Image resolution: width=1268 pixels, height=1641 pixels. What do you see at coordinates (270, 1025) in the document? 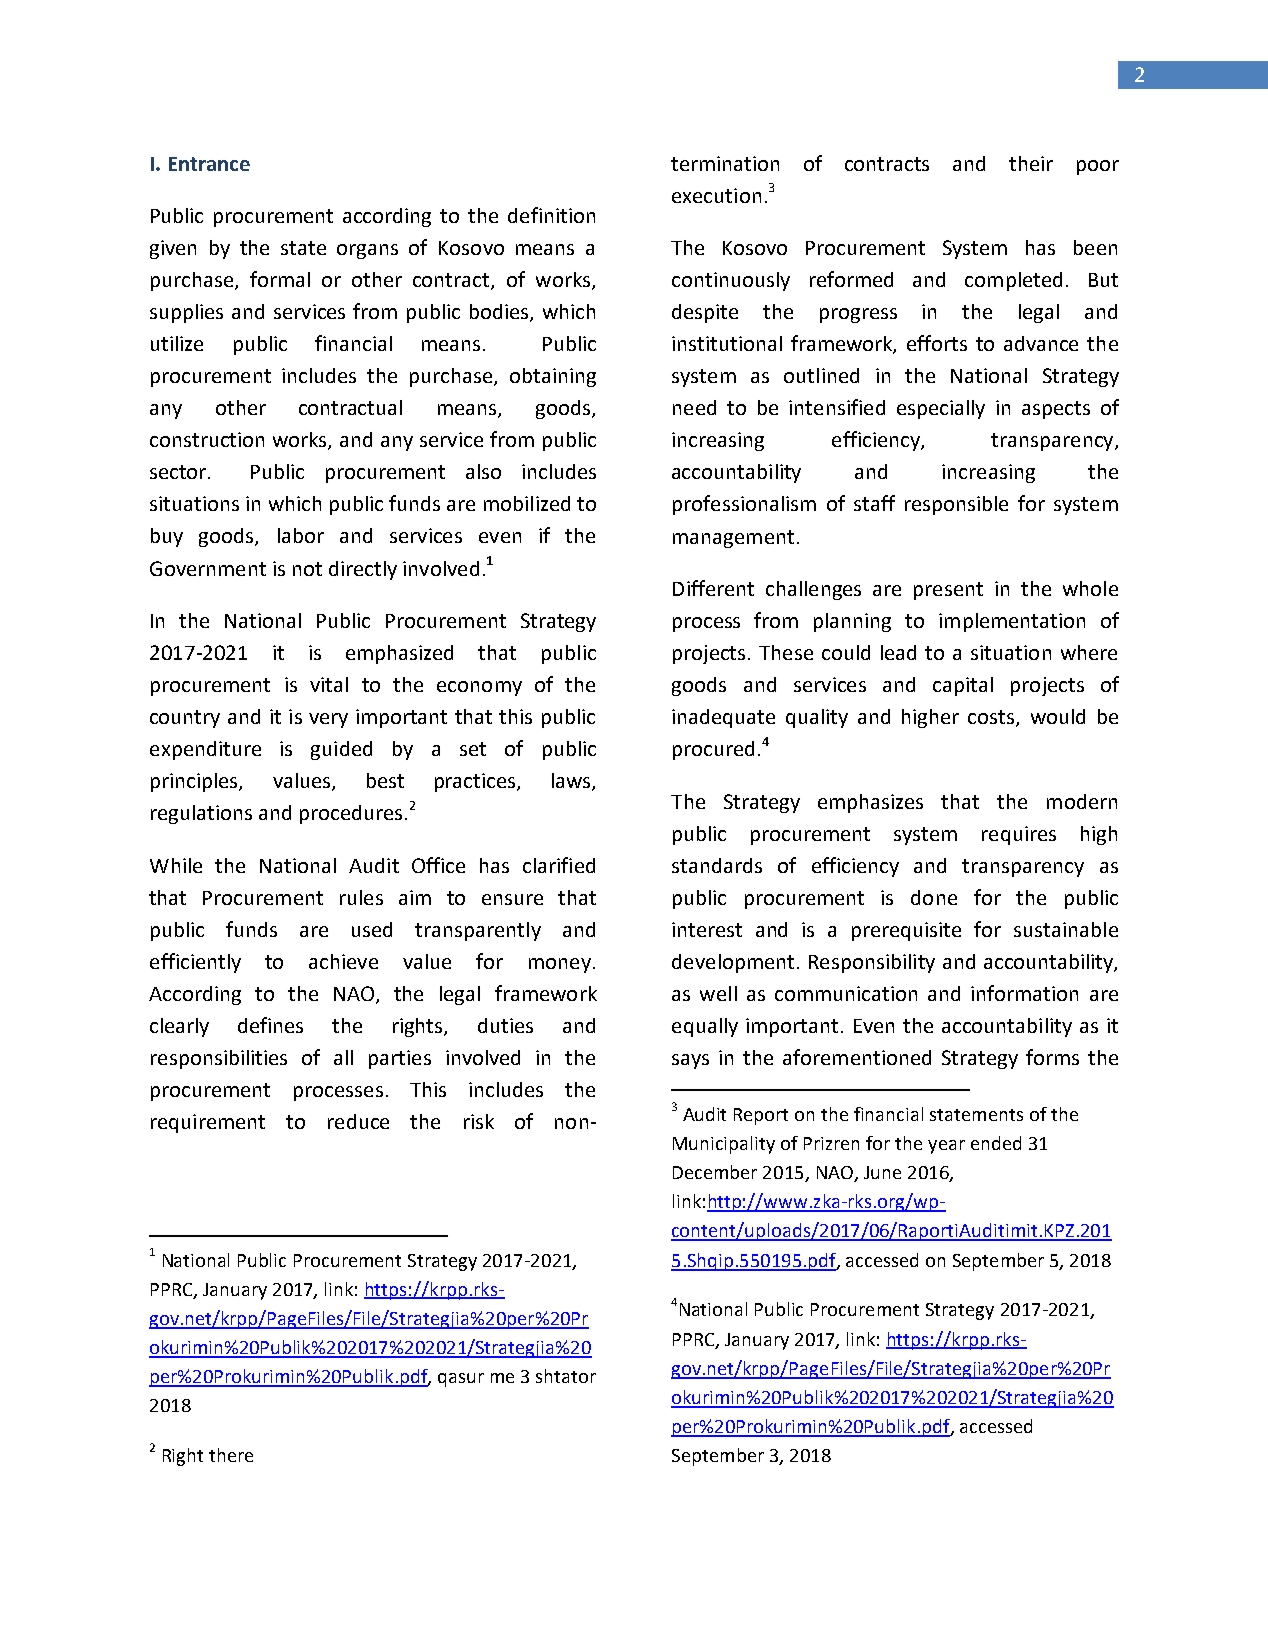
I see `defines` at bounding box center [270, 1025].
